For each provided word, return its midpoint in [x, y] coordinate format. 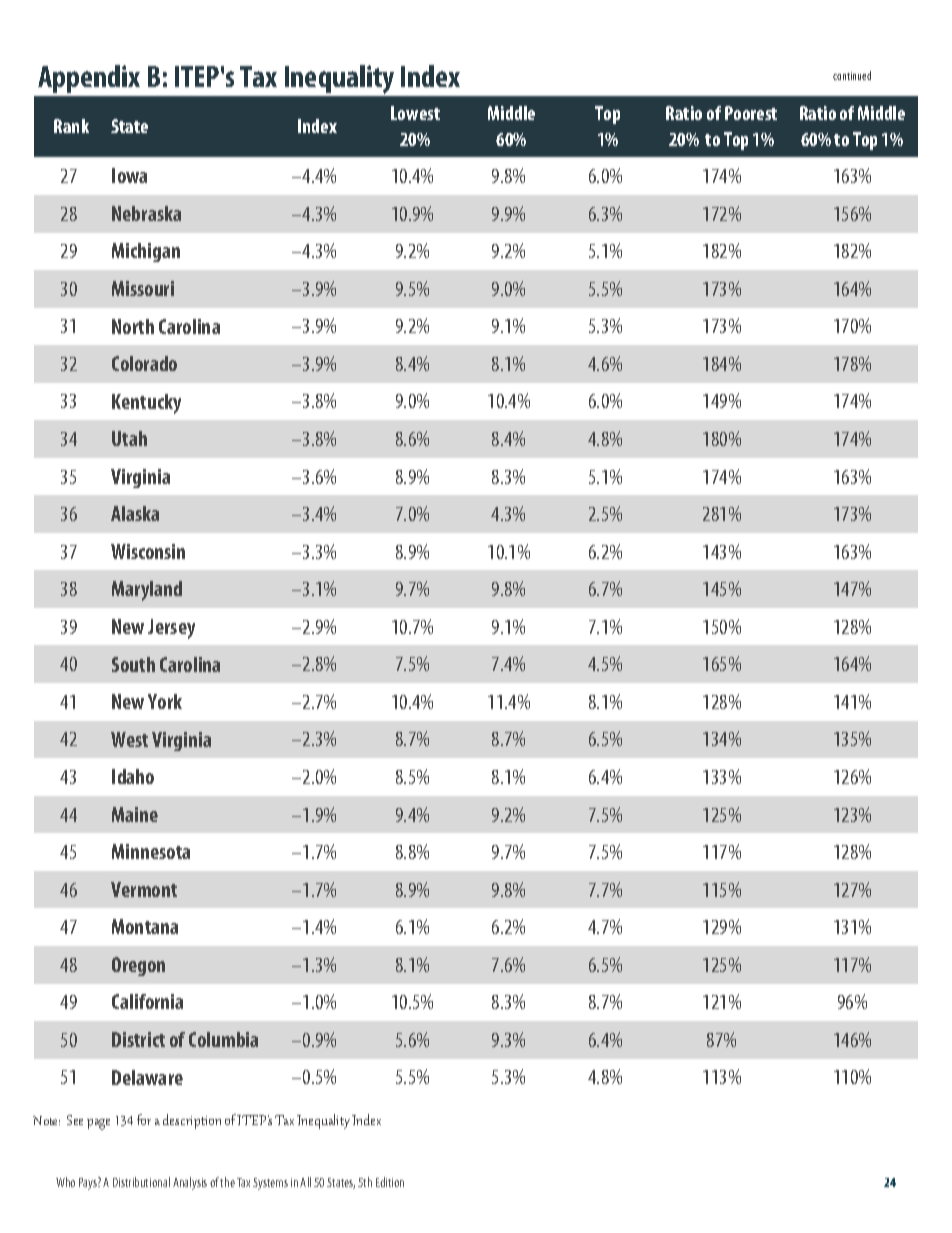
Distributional [141, 1182]
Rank [71, 126]
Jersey [171, 629]
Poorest [751, 113]
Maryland [147, 591]
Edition [390, 1182]
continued [852, 75]
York [165, 701]
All [305, 1182]
